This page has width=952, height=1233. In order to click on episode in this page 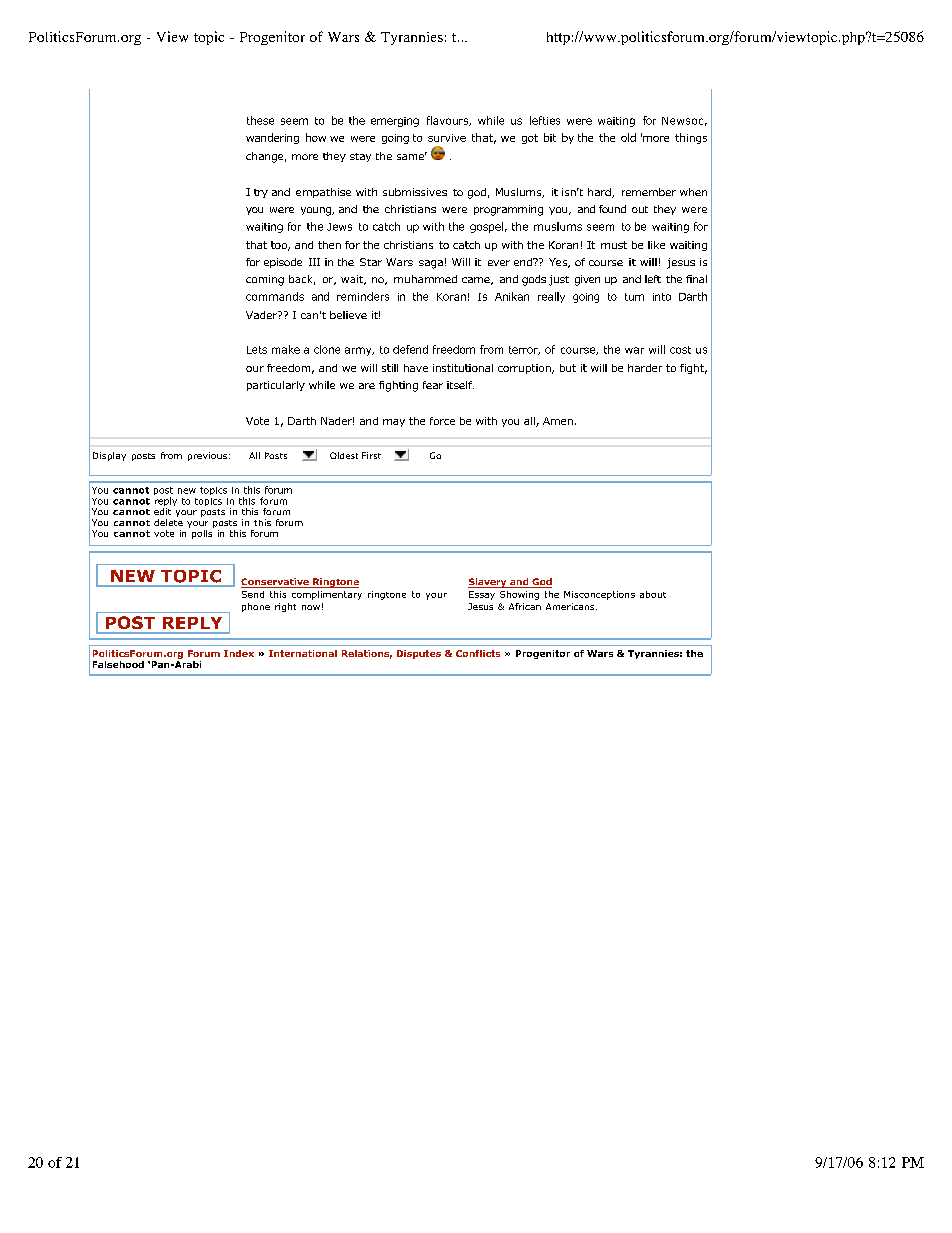, I will do `click(283, 263)`.
